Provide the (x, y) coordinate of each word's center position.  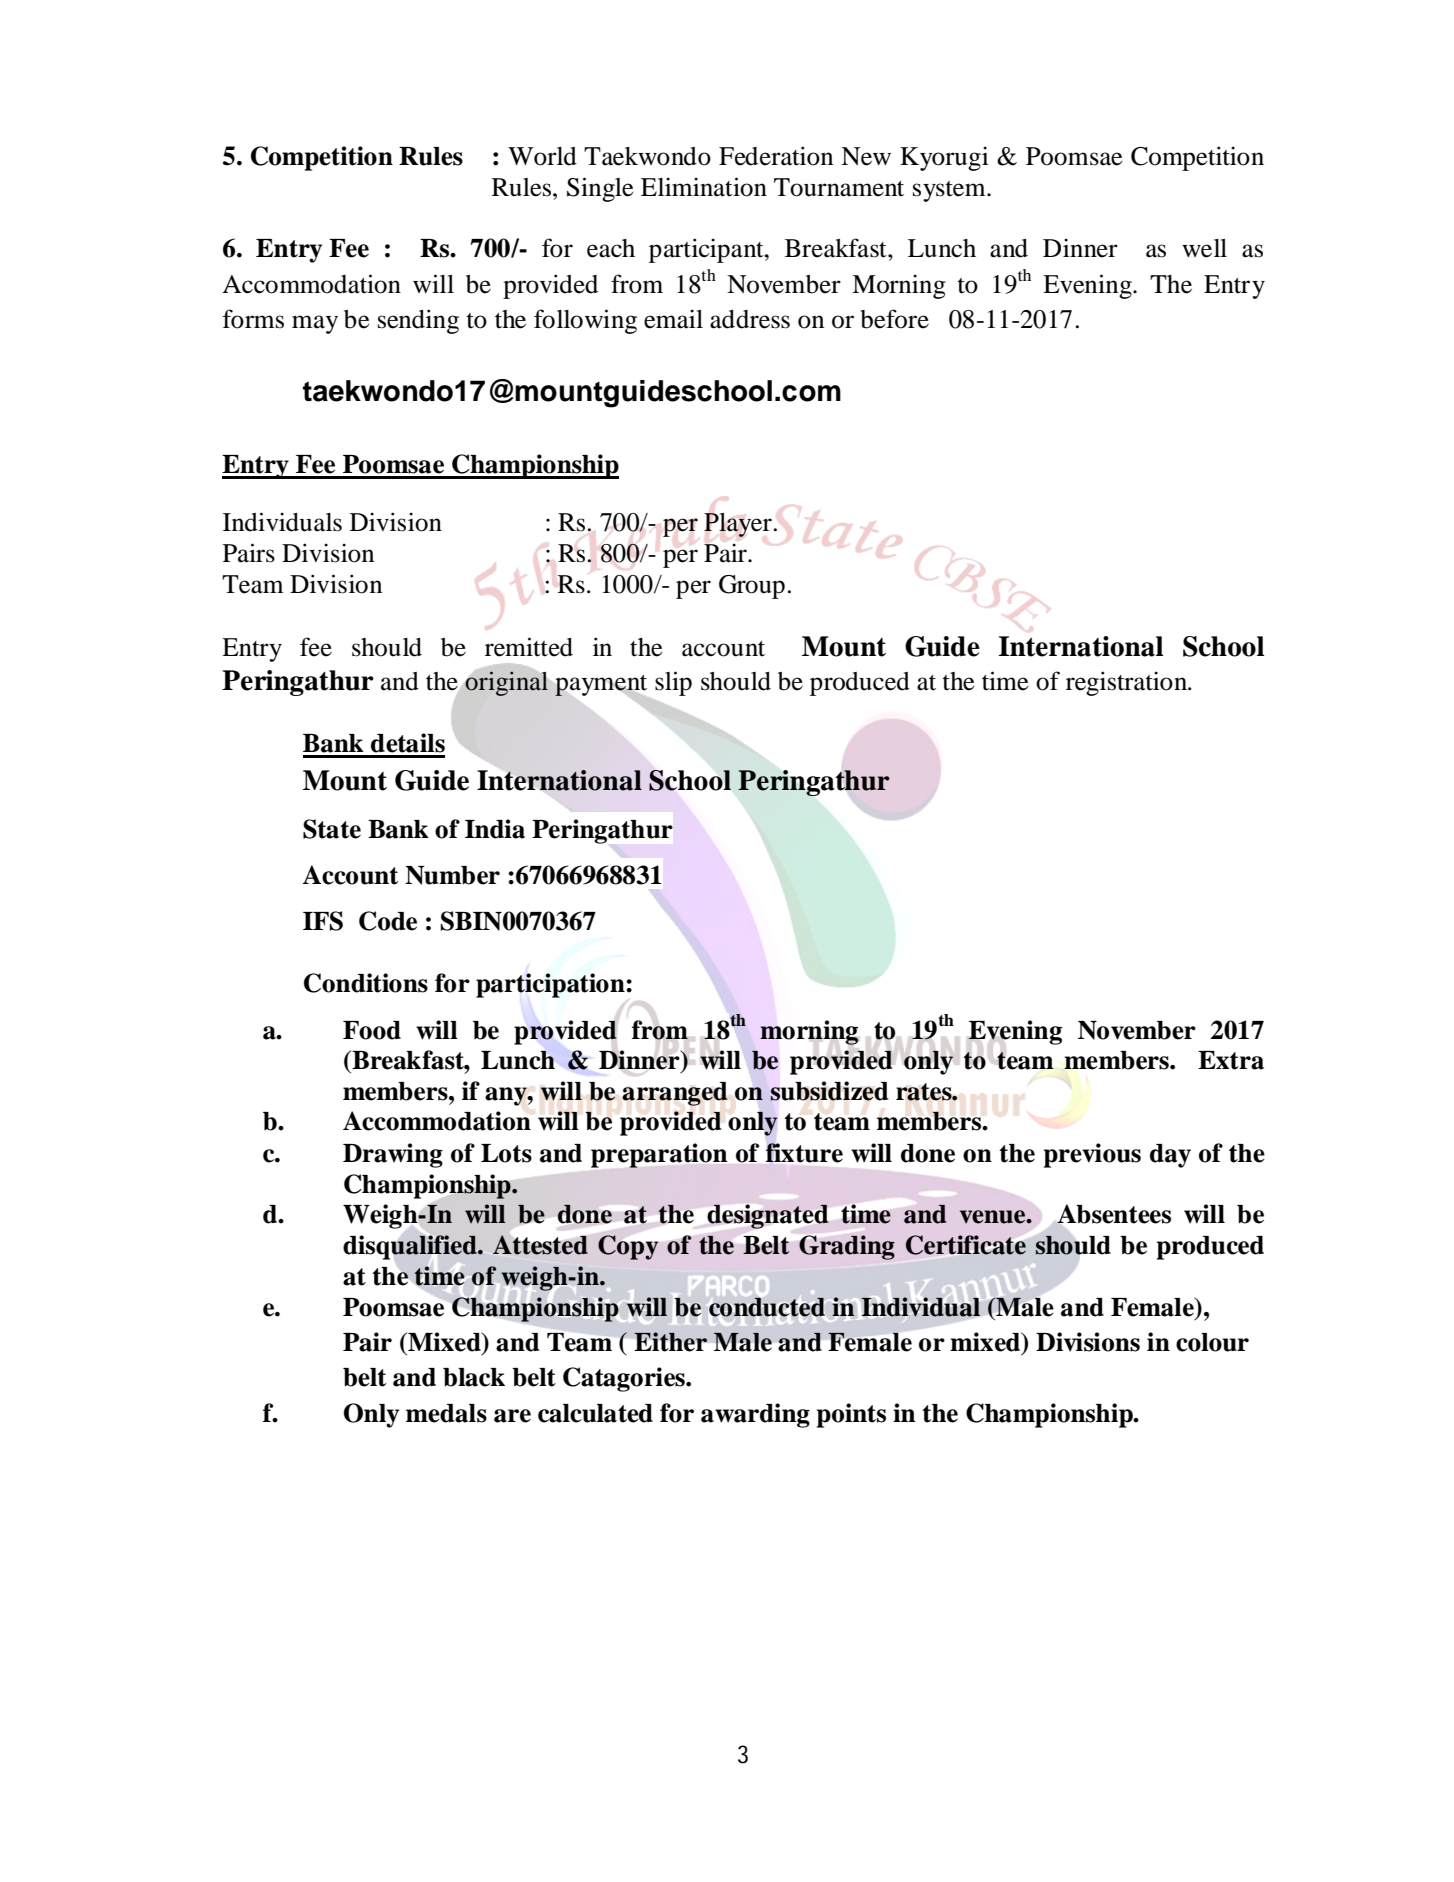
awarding (755, 1415)
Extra (1231, 1060)
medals (446, 1413)
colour (1212, 1342)
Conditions (366, 983)
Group (752, 587)
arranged (675, 1094)
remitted (529, 647)
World (542, 156)
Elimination (704, 187)
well (1204, 248)
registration (1127, 683)
